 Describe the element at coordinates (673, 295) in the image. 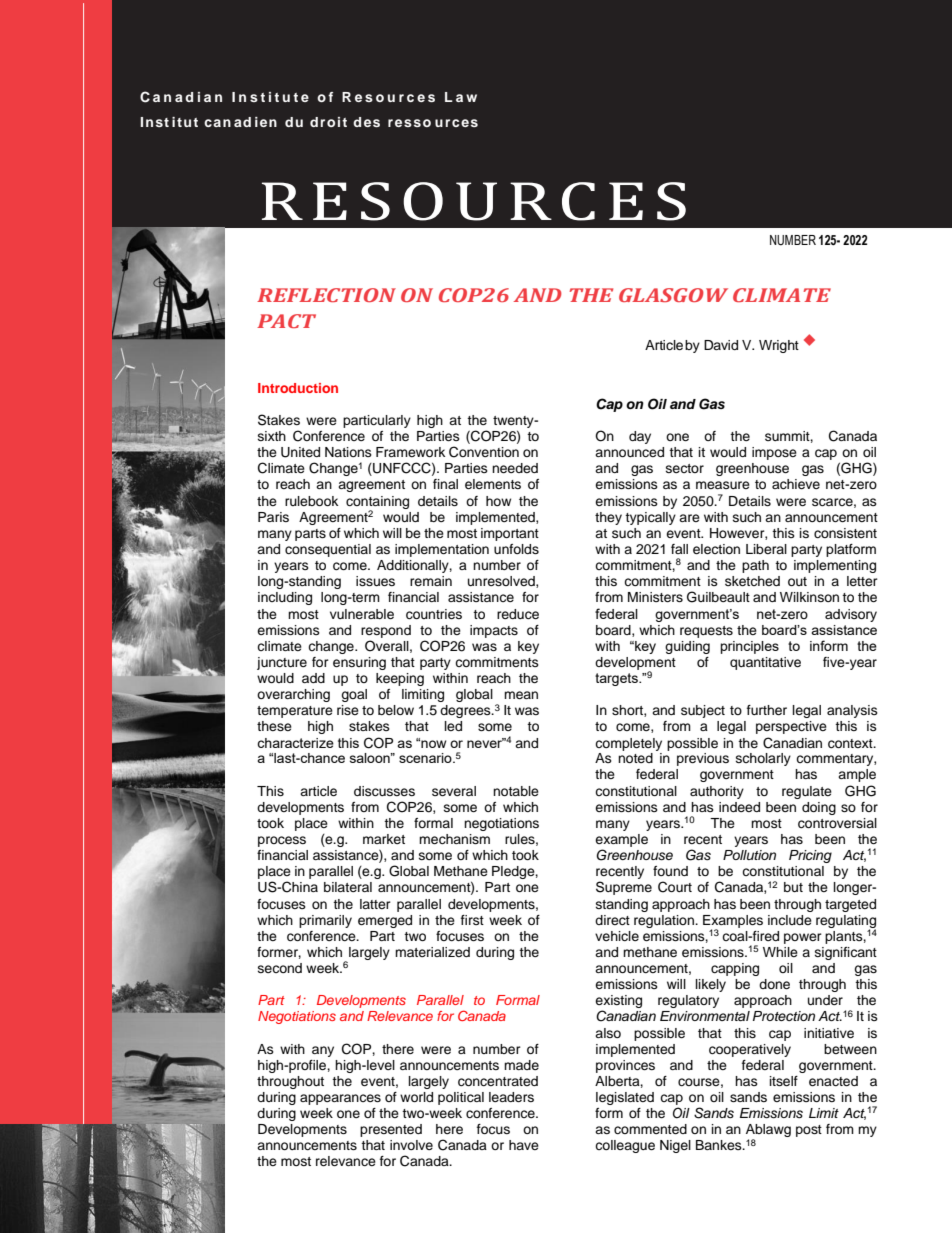

I see `GLASGOW` at that location.
